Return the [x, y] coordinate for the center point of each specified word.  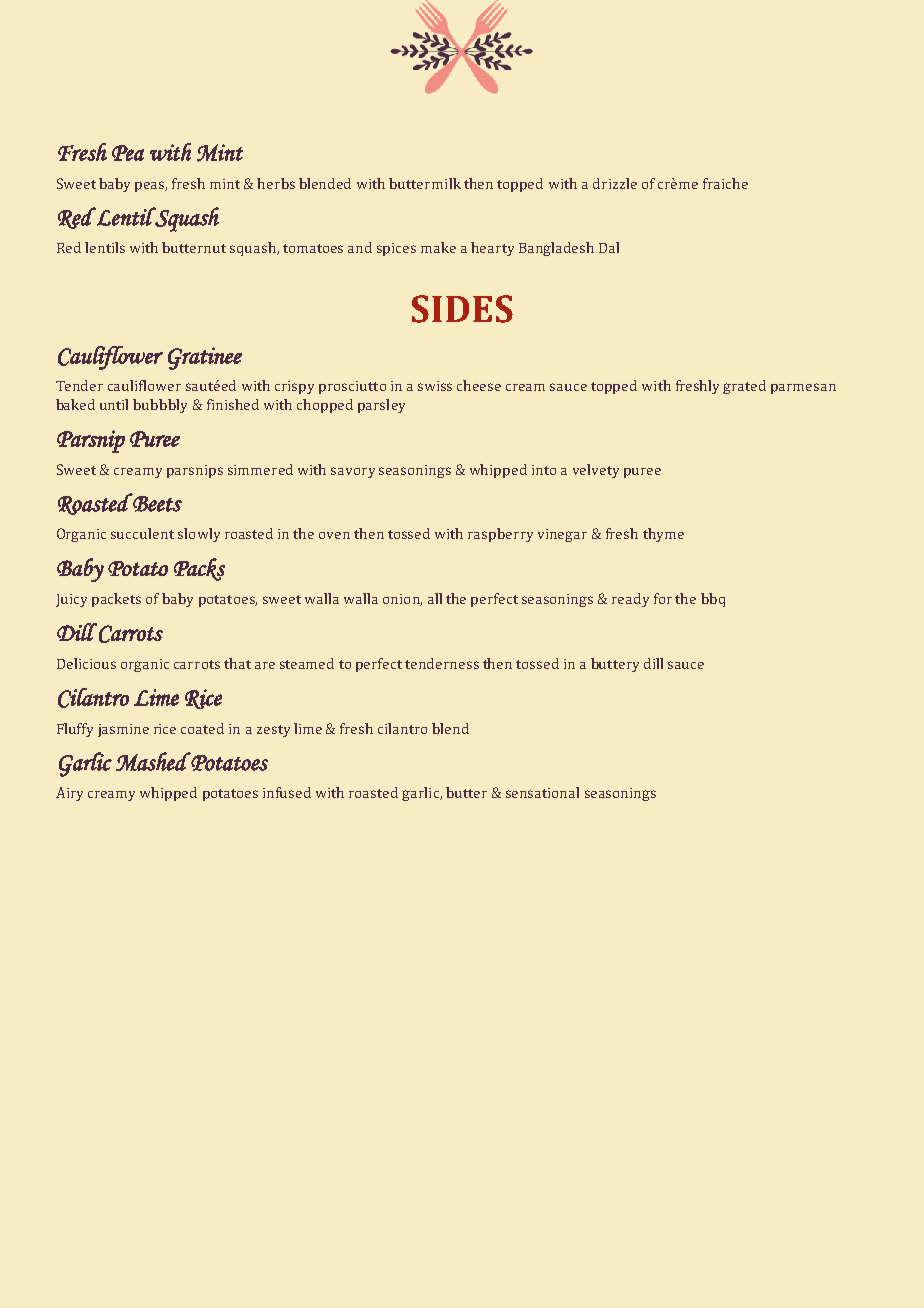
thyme [663, 535]
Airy [69, 794]
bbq [713, 600]
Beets [156, 503]
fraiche [725, 183]
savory [353, 472]
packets [116, 600]
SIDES [462, 309]
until [114, 404]
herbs [276, 183]
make [438, 247]
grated [744, 387]
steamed [307, 663]
